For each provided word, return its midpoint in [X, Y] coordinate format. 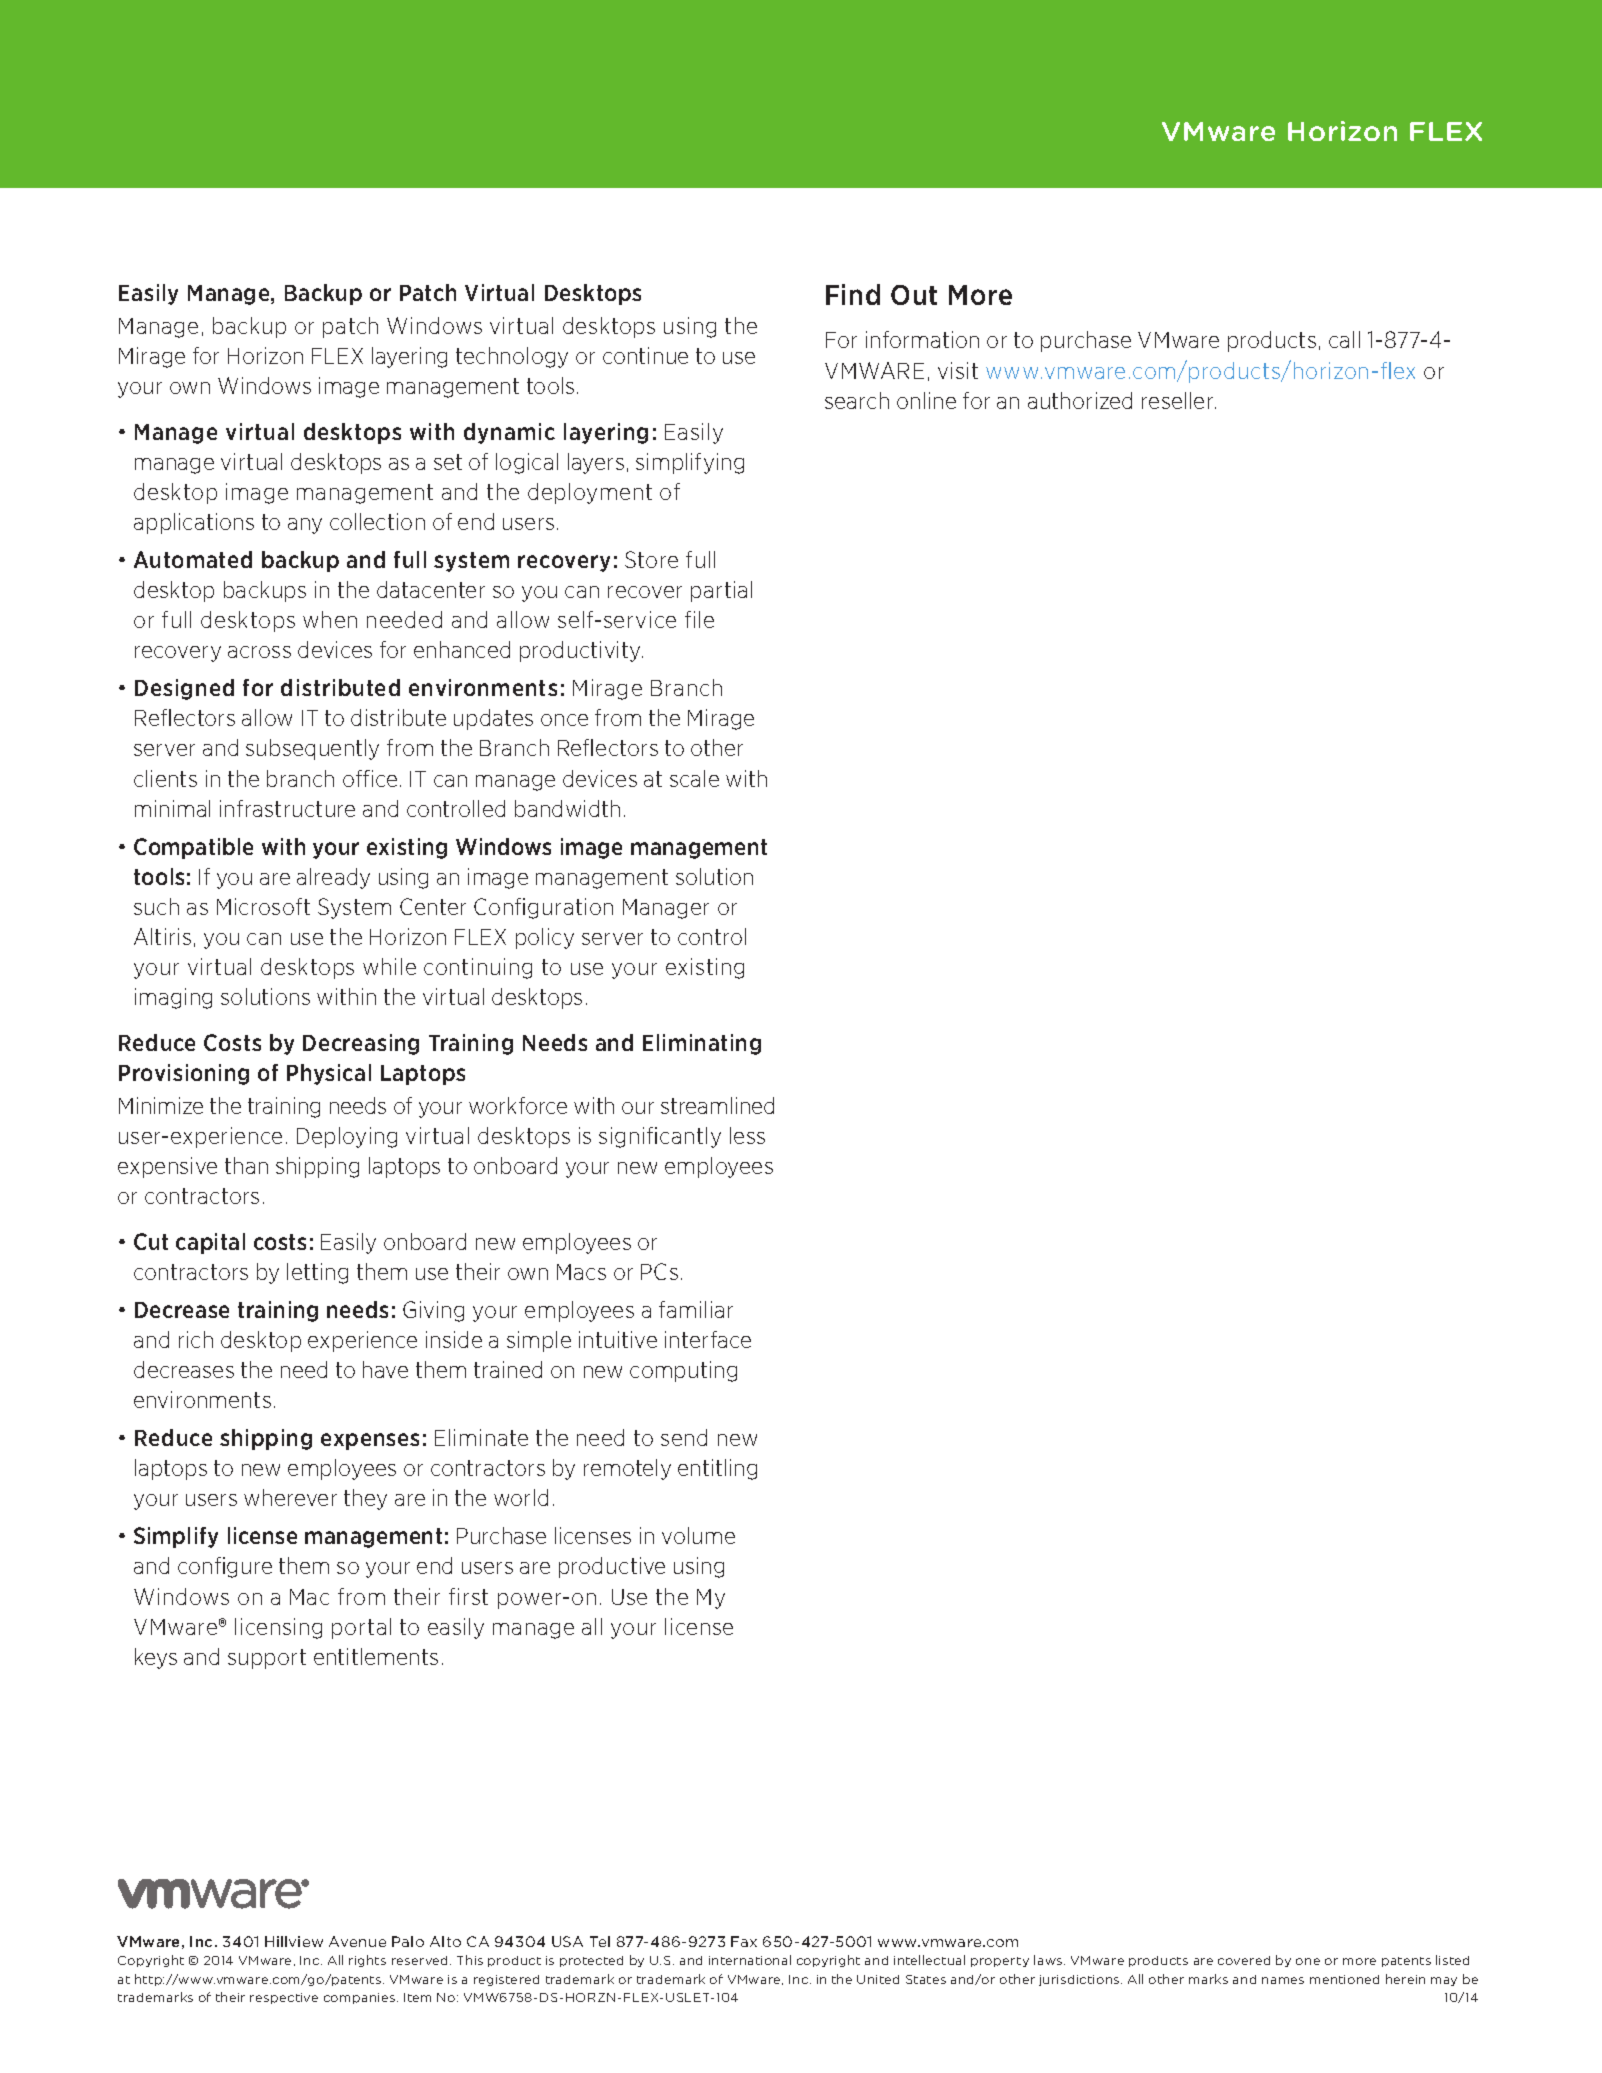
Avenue [357, 1941]
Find [853, 294]
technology [512, 357]
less [747, 1135]
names [1283, 1980]
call [1344, 339]
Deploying [347, 1137]
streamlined [717, 1105]
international [750, 1960]
